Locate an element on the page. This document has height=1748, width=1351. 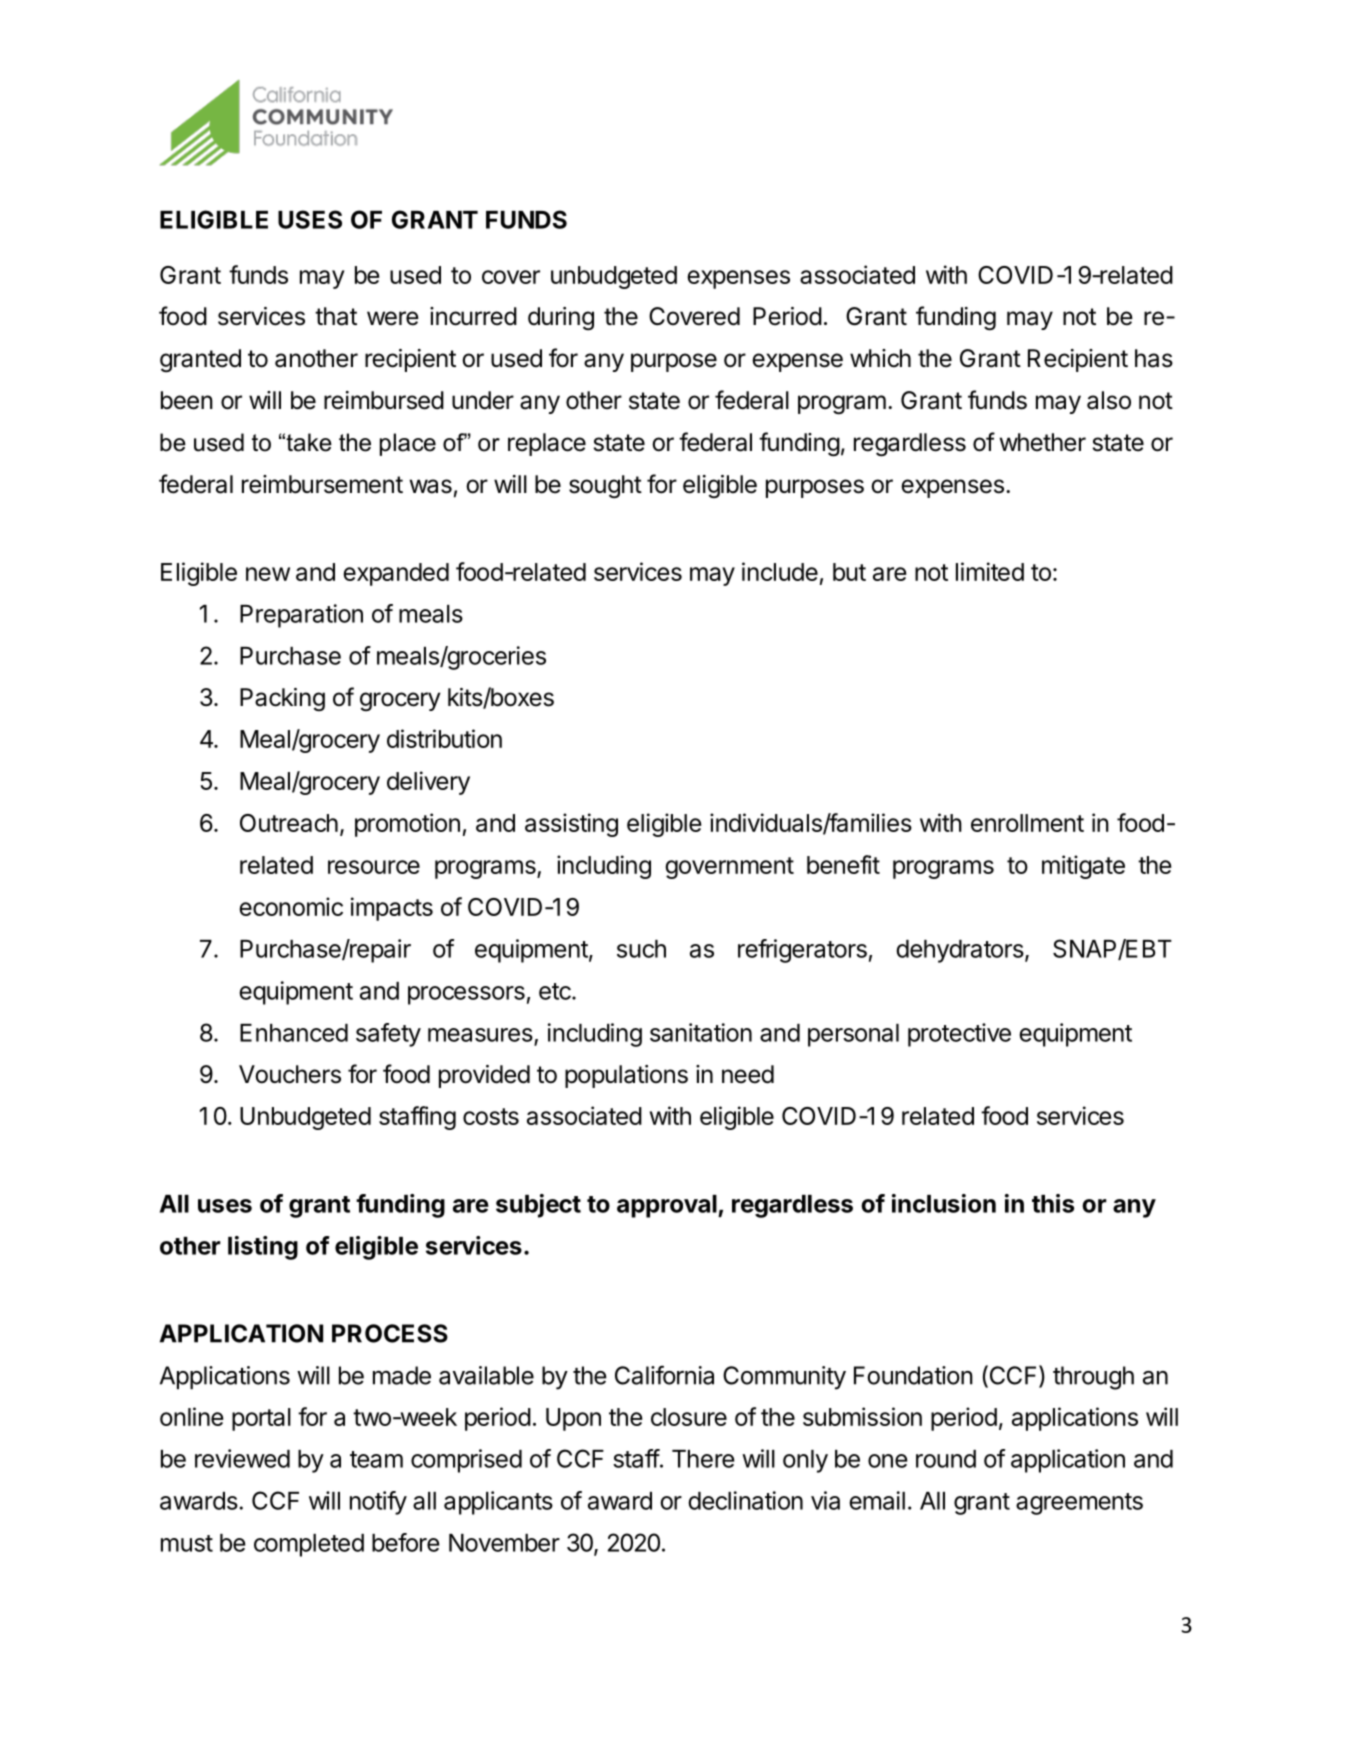
Vouchers is located at coordinates (290, 1074).
